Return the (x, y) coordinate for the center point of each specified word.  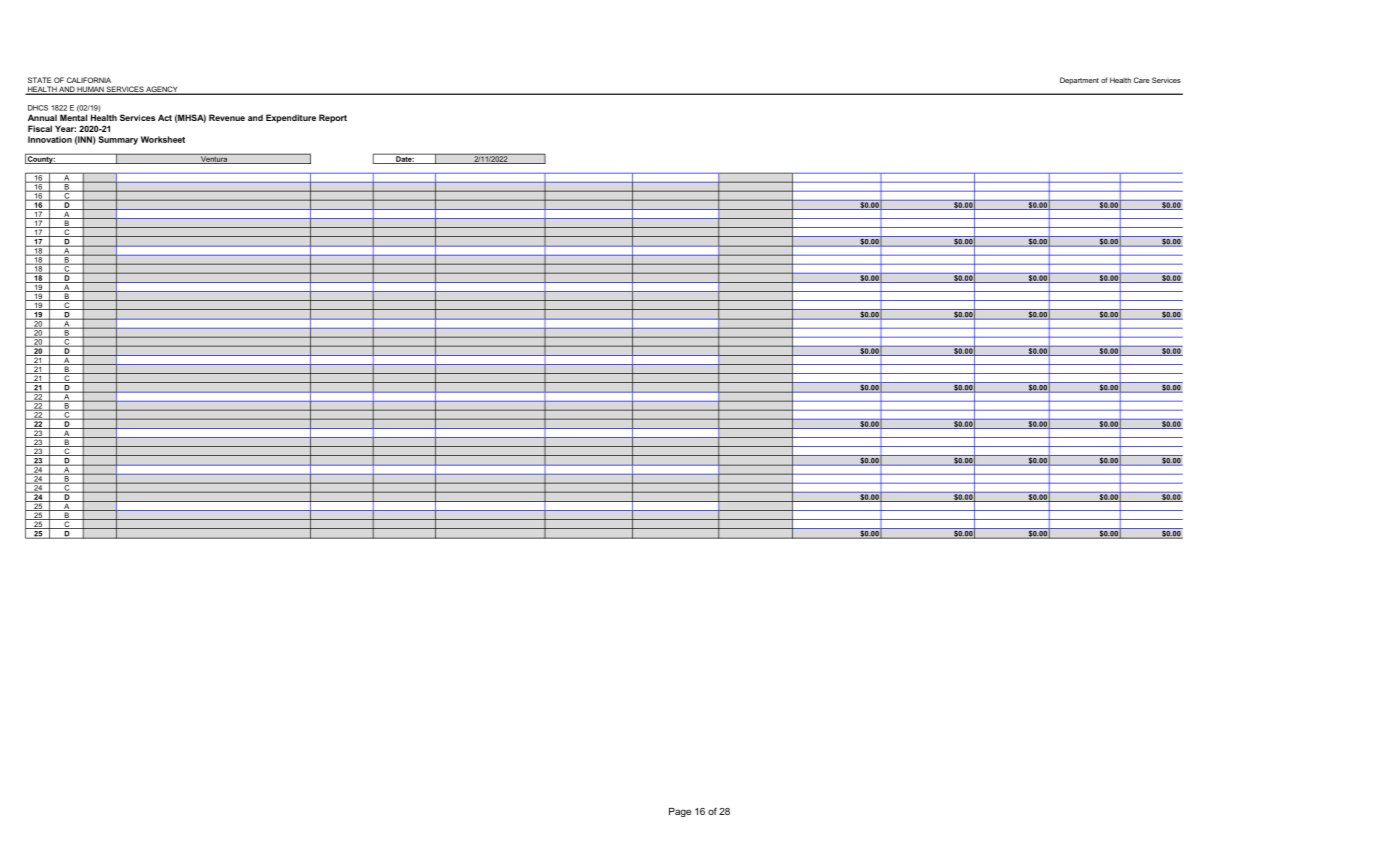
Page (680, 812)
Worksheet (163, 139)
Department (1079, 81)
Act (165, 117)
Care (1142, 80)
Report (333, 118)
